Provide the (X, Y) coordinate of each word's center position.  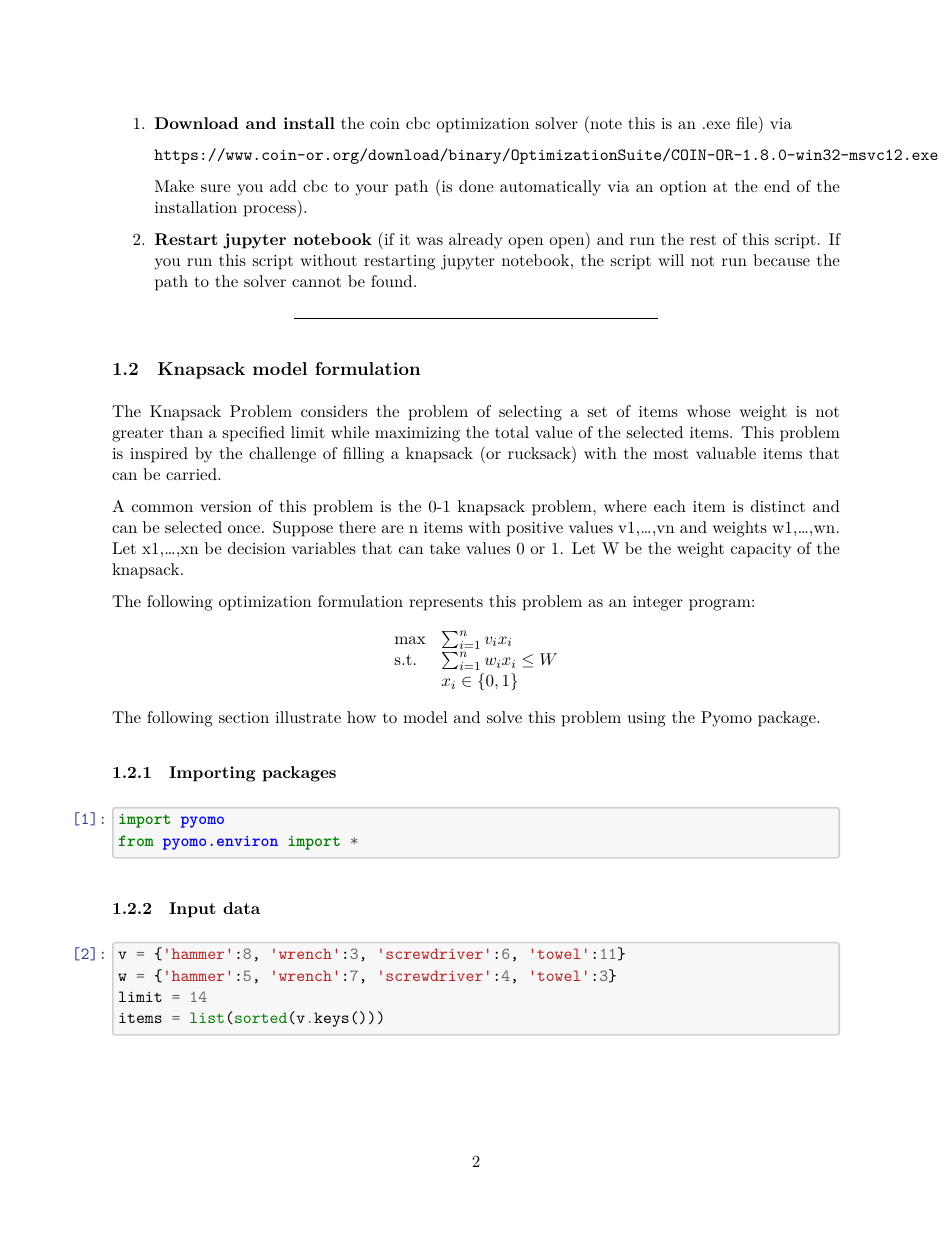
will (671, 260)
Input (192, 910)
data (241, 908)
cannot (316, 282)
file (748, 124)
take (445, 548)
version (226, 506)
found (393, 281)
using (647, 719)
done (476, 186)
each (670, 506)
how (361, 717)
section (244, 717)
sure (216, 188)
